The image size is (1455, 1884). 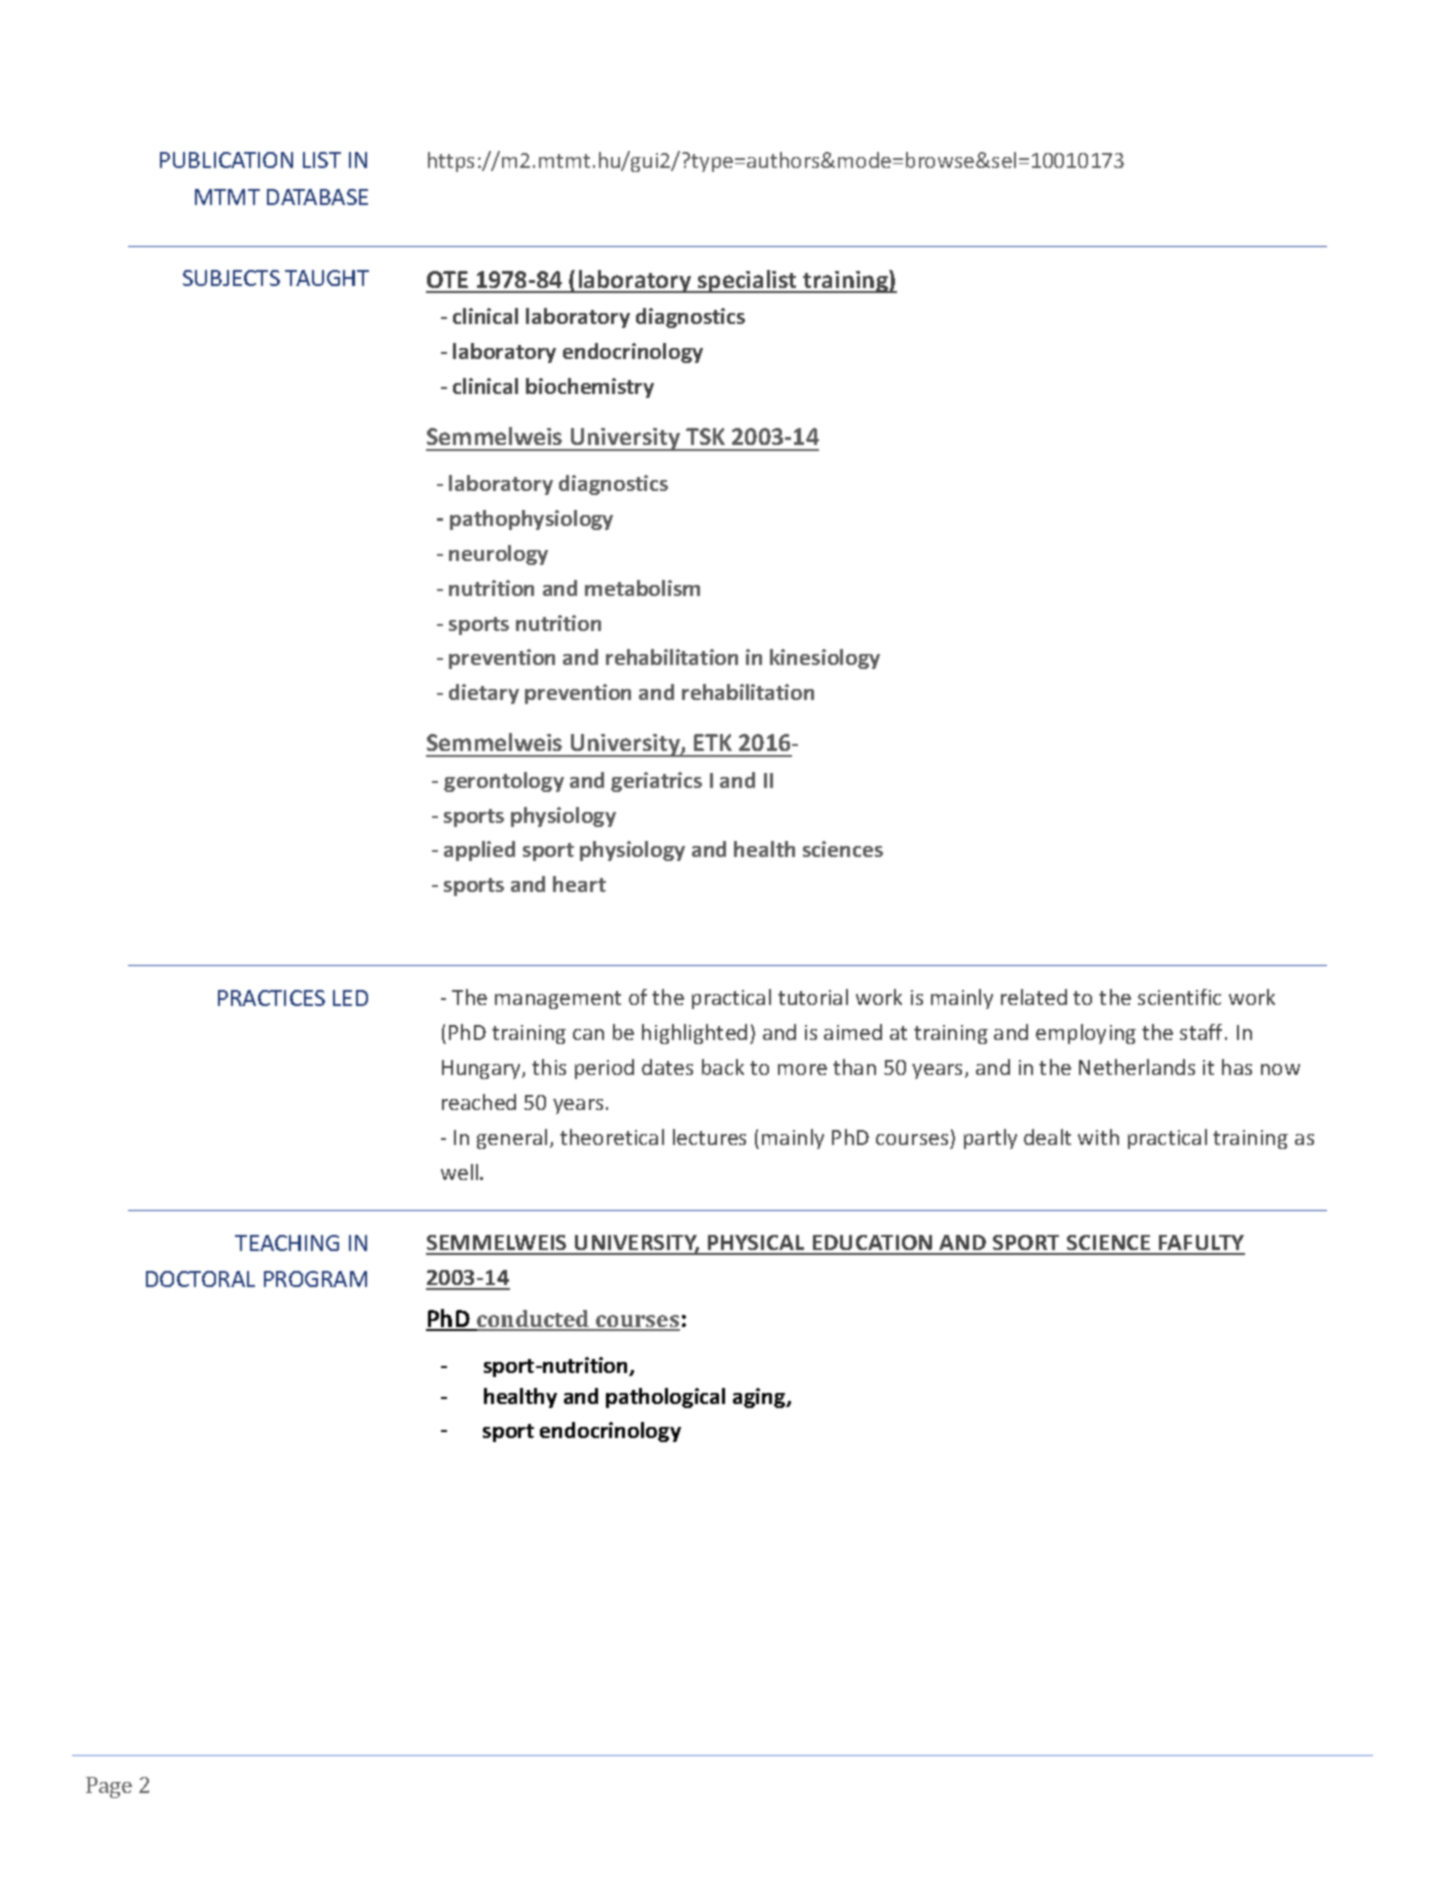 What do you see at coordinates (1098, 1137) in the screenshot?
I see `with` at bounding box center [1098, 1137].
